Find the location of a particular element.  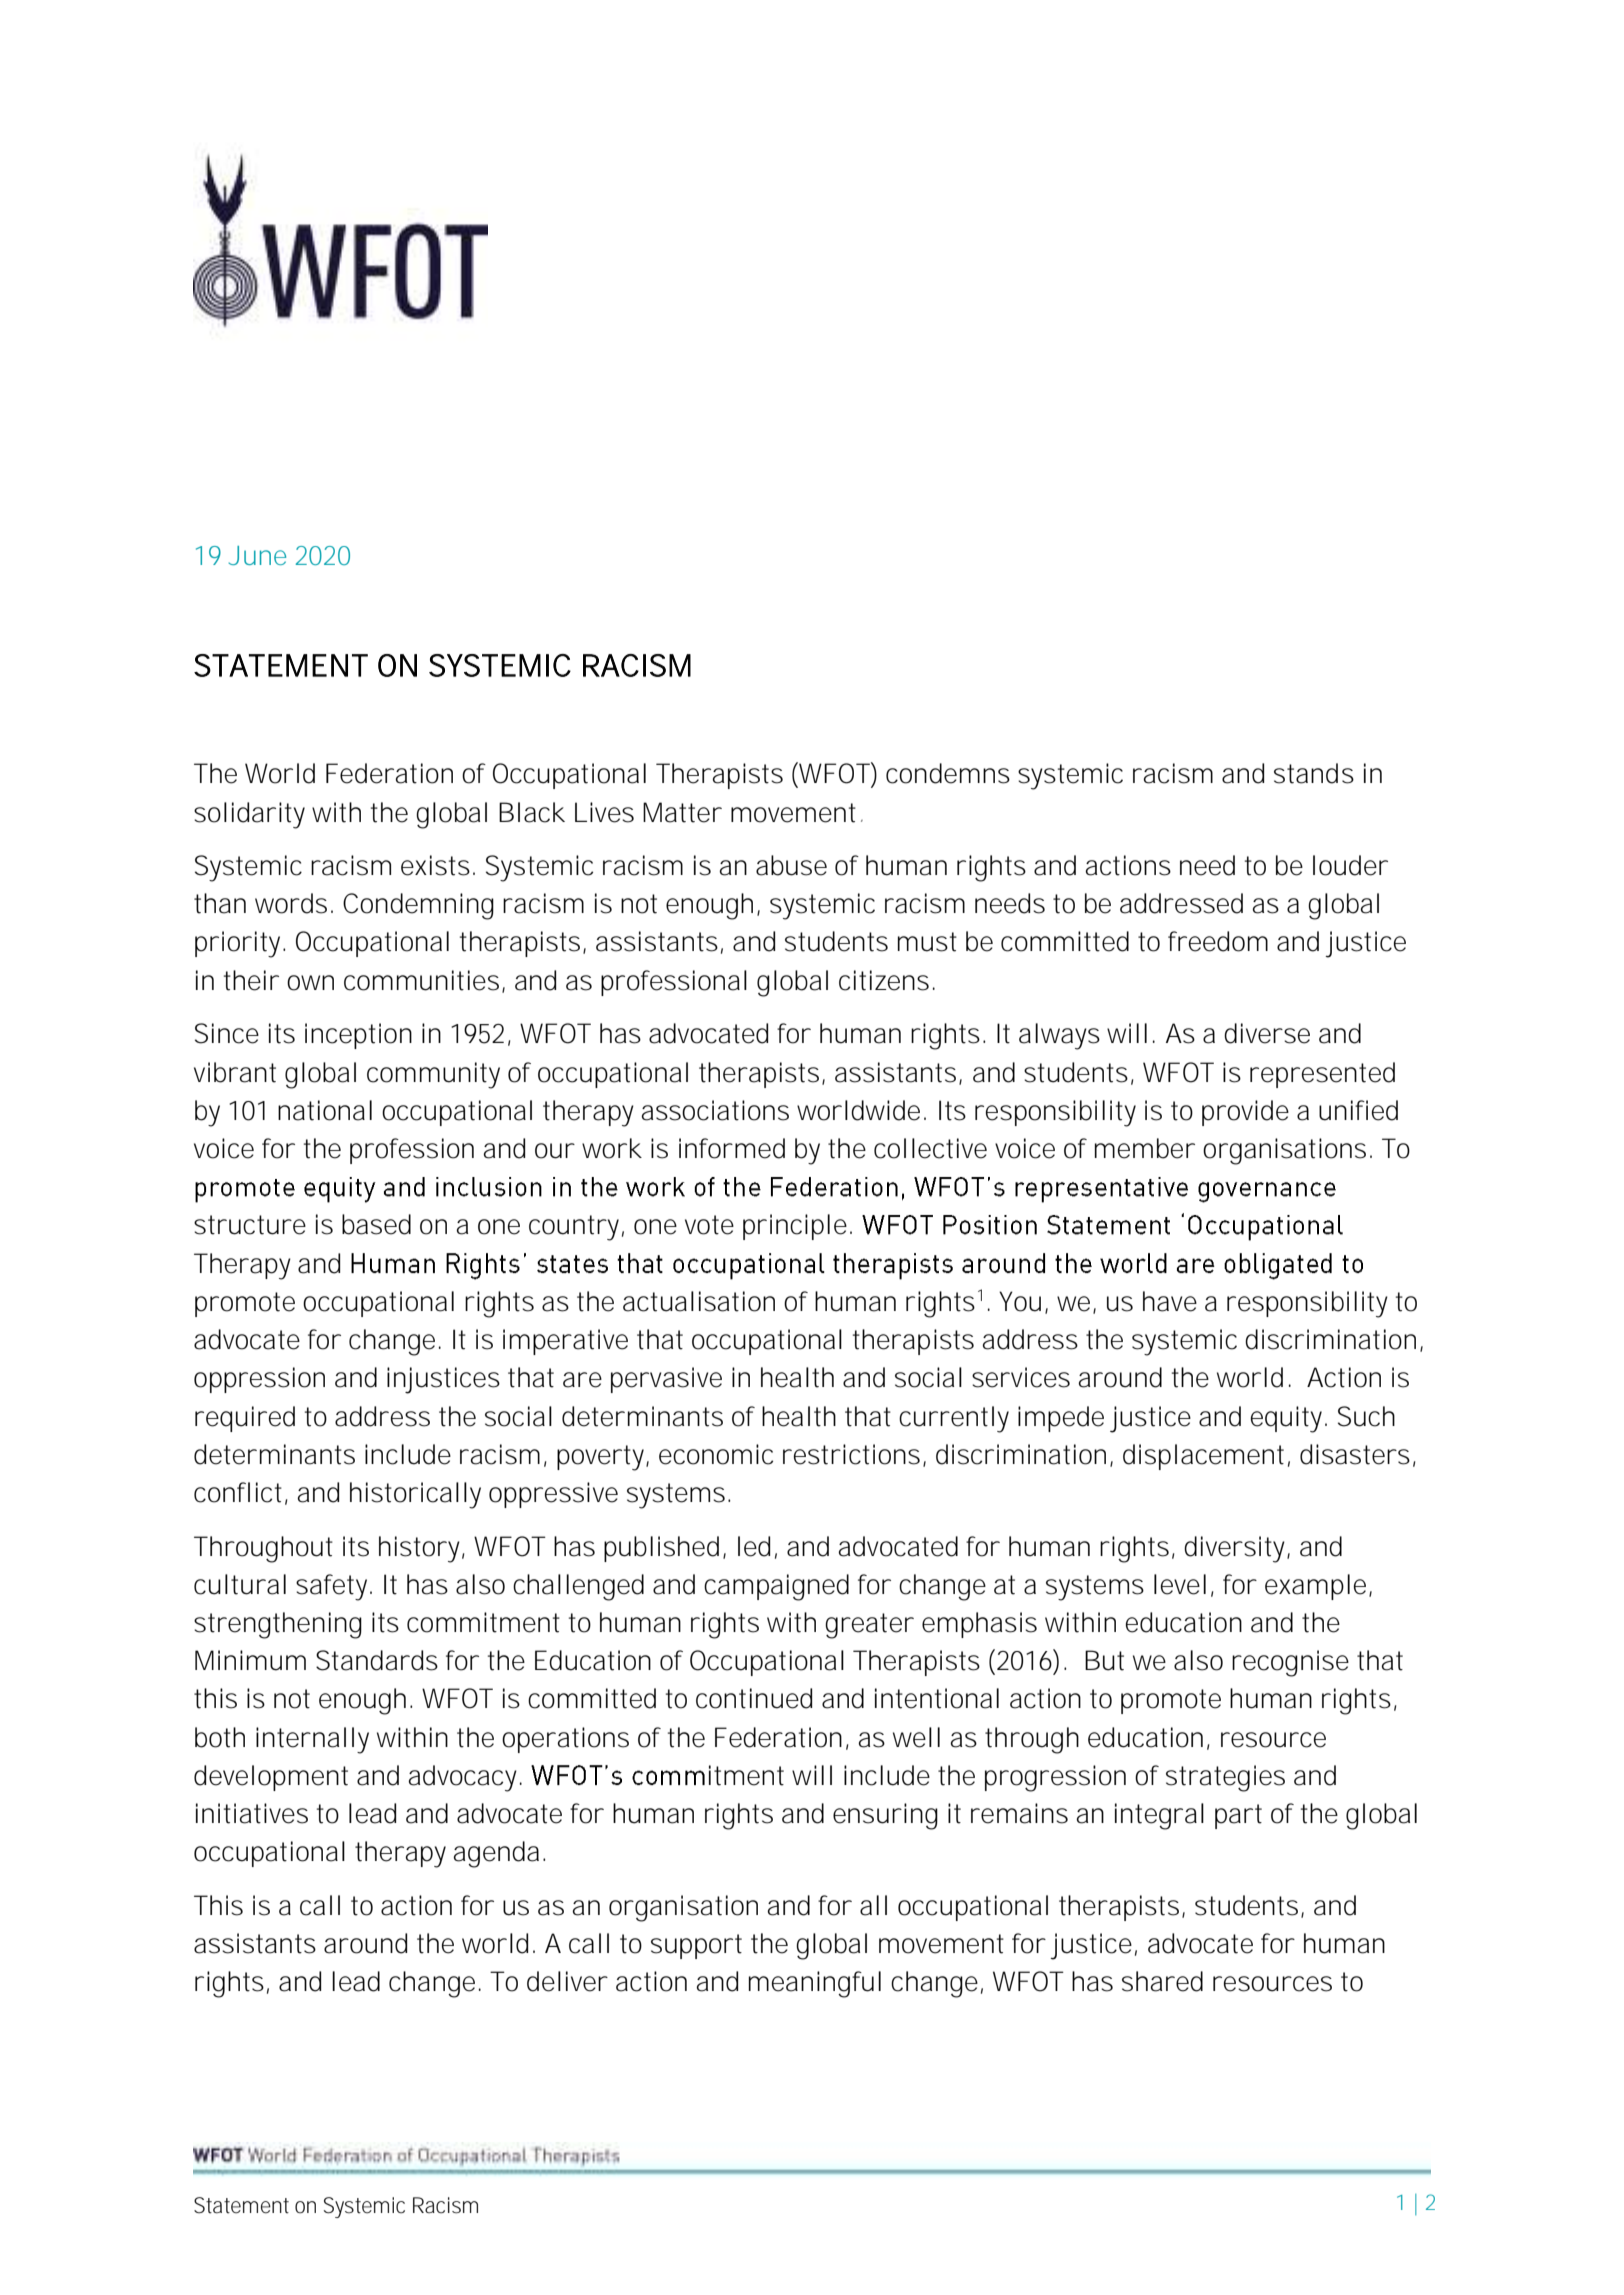

diverse is located at coordinates (1267, 1033).
